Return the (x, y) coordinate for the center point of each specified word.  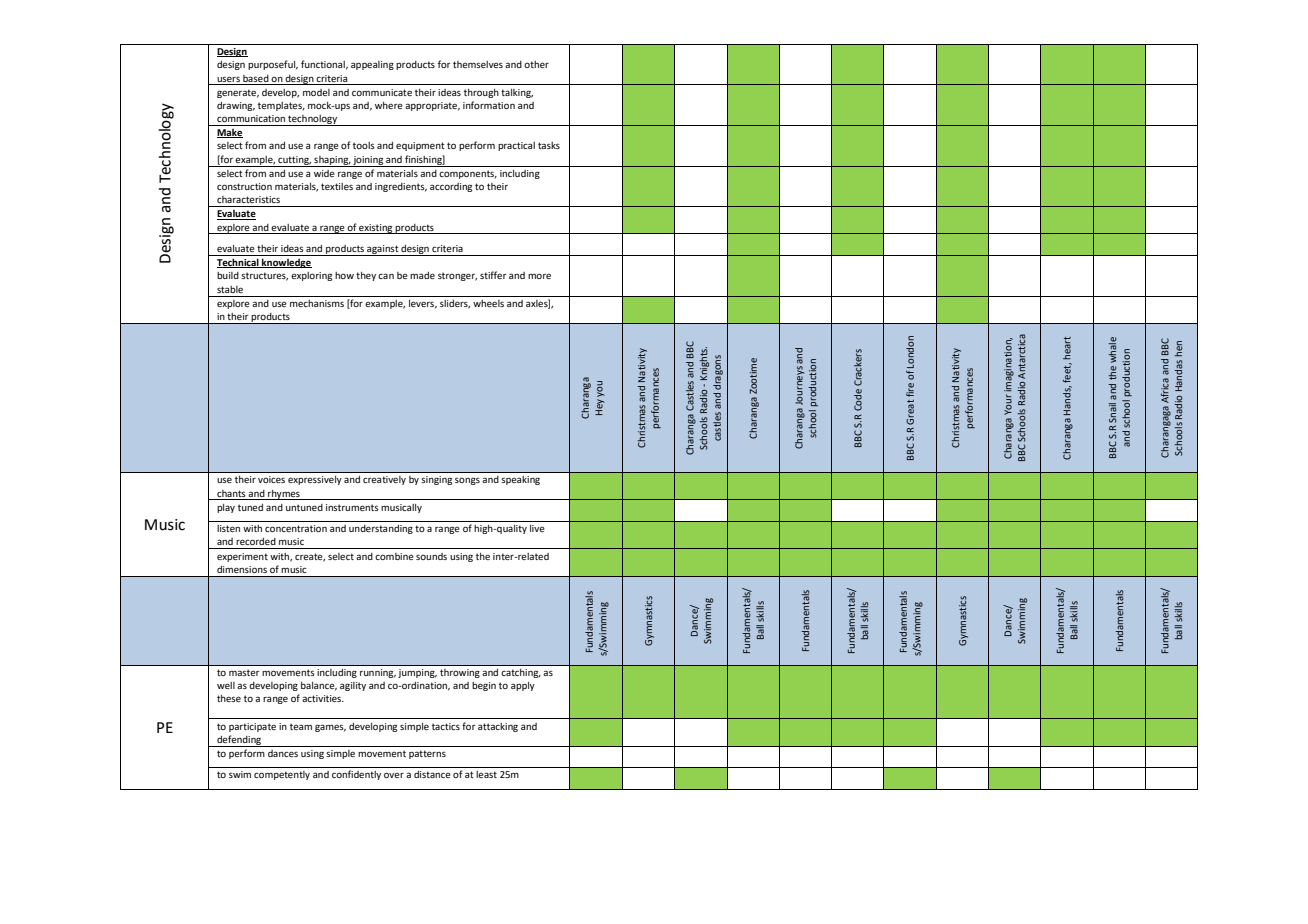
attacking (498, 727)
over (394, 775)
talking (517, 93)
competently (282, 775)
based (256, 78)
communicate (382, 92)
